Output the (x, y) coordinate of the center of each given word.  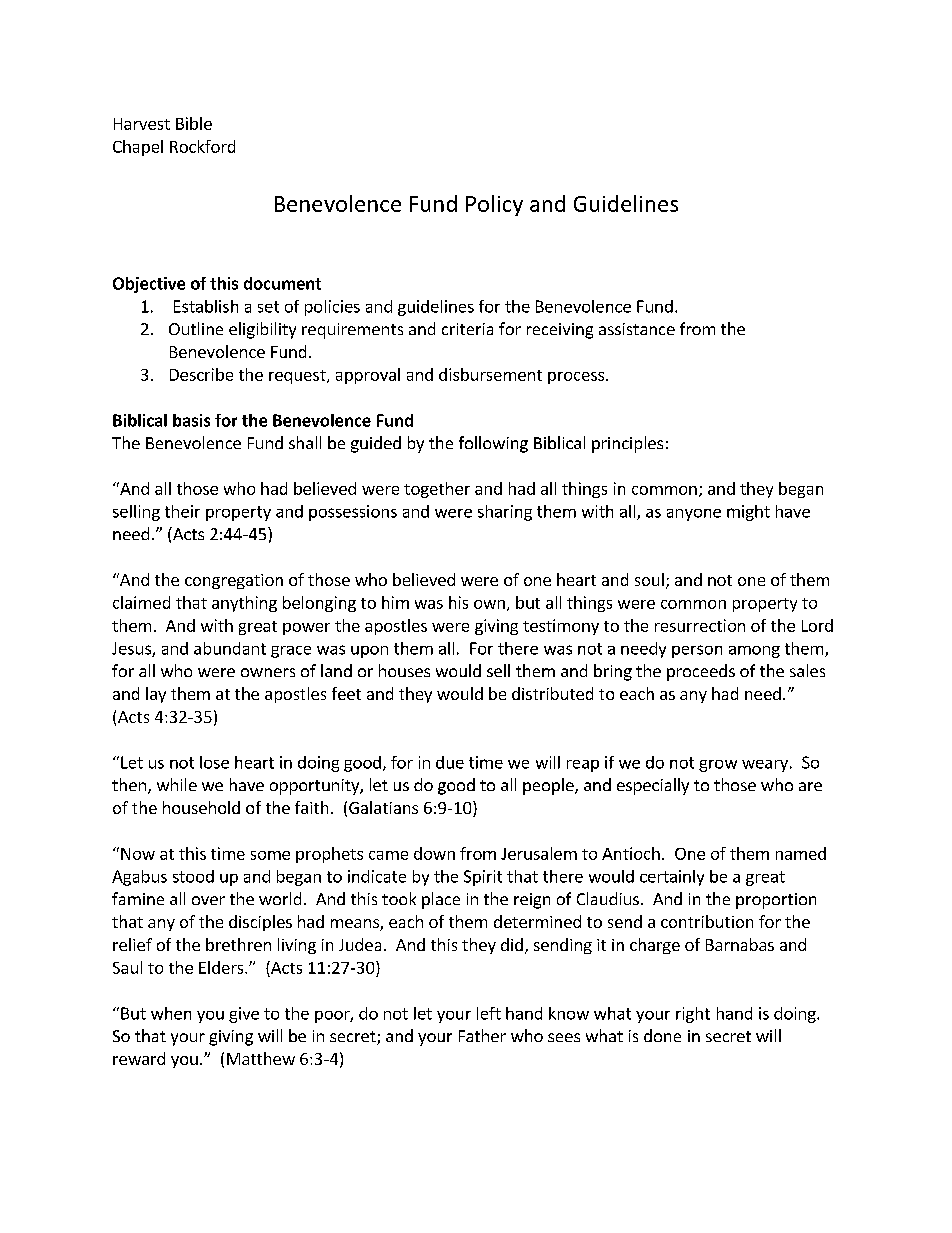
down (434, 853)
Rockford (202, 146)
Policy (494, 205)
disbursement (490, 374)
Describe (201, 374)
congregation (234, 581)
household (201, 807)
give (244, 1015)
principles (627, 444)
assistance (637, 329)
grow (718, 766)
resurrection (700, 625)
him (395, 602)
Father (482, 1035)
